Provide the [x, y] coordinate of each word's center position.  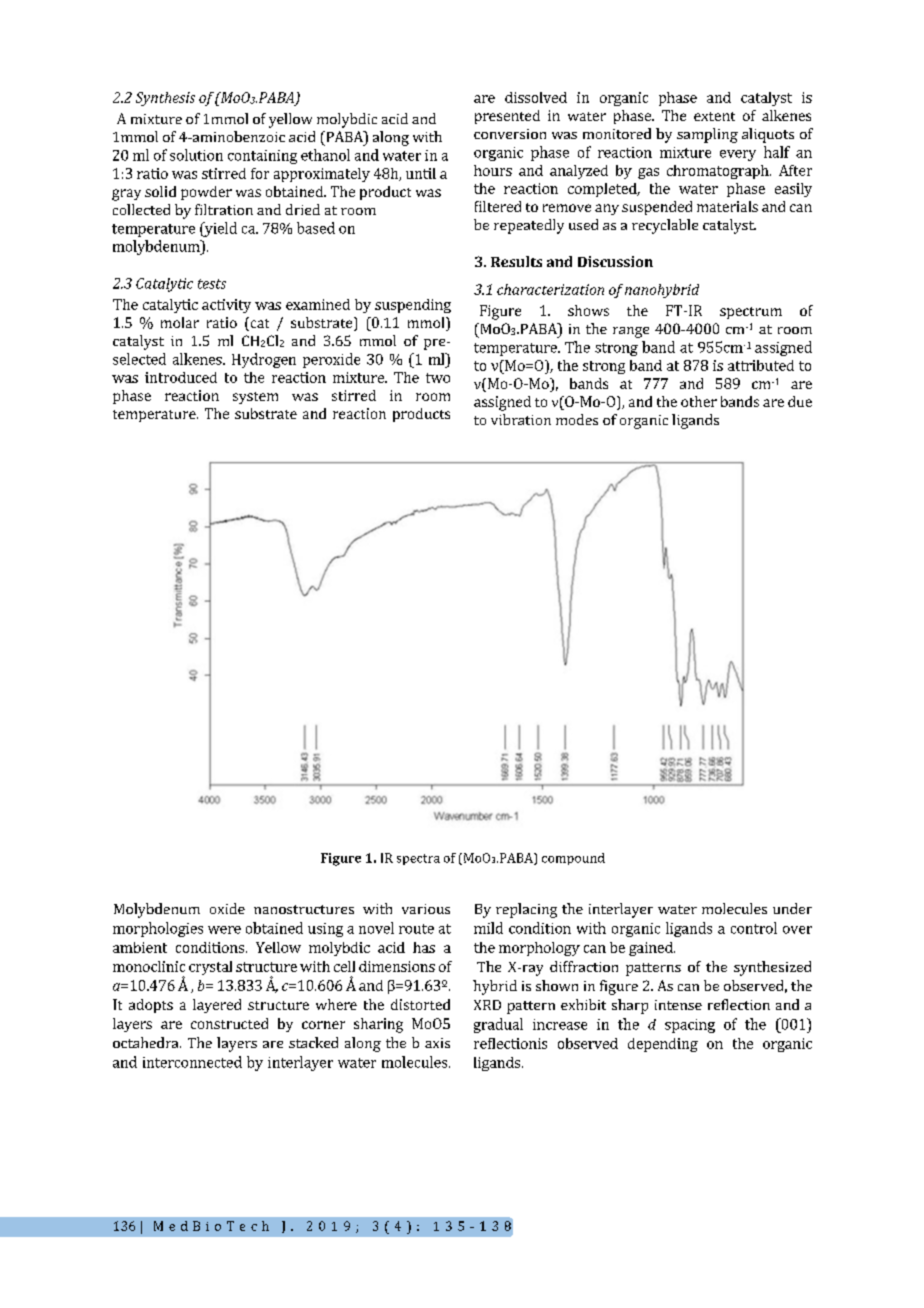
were [224, 930]
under [792, 908]
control [754, 928]
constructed [229, 1023]
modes [577, 419]
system [255, 398]
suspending [413, 306]
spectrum [751, 313]
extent [714, 116]
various [426, 909]
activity [226, 306]
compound [573, 859]
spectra [418, 859]
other [699, 401]
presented [507, 117]
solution [196, 155]
